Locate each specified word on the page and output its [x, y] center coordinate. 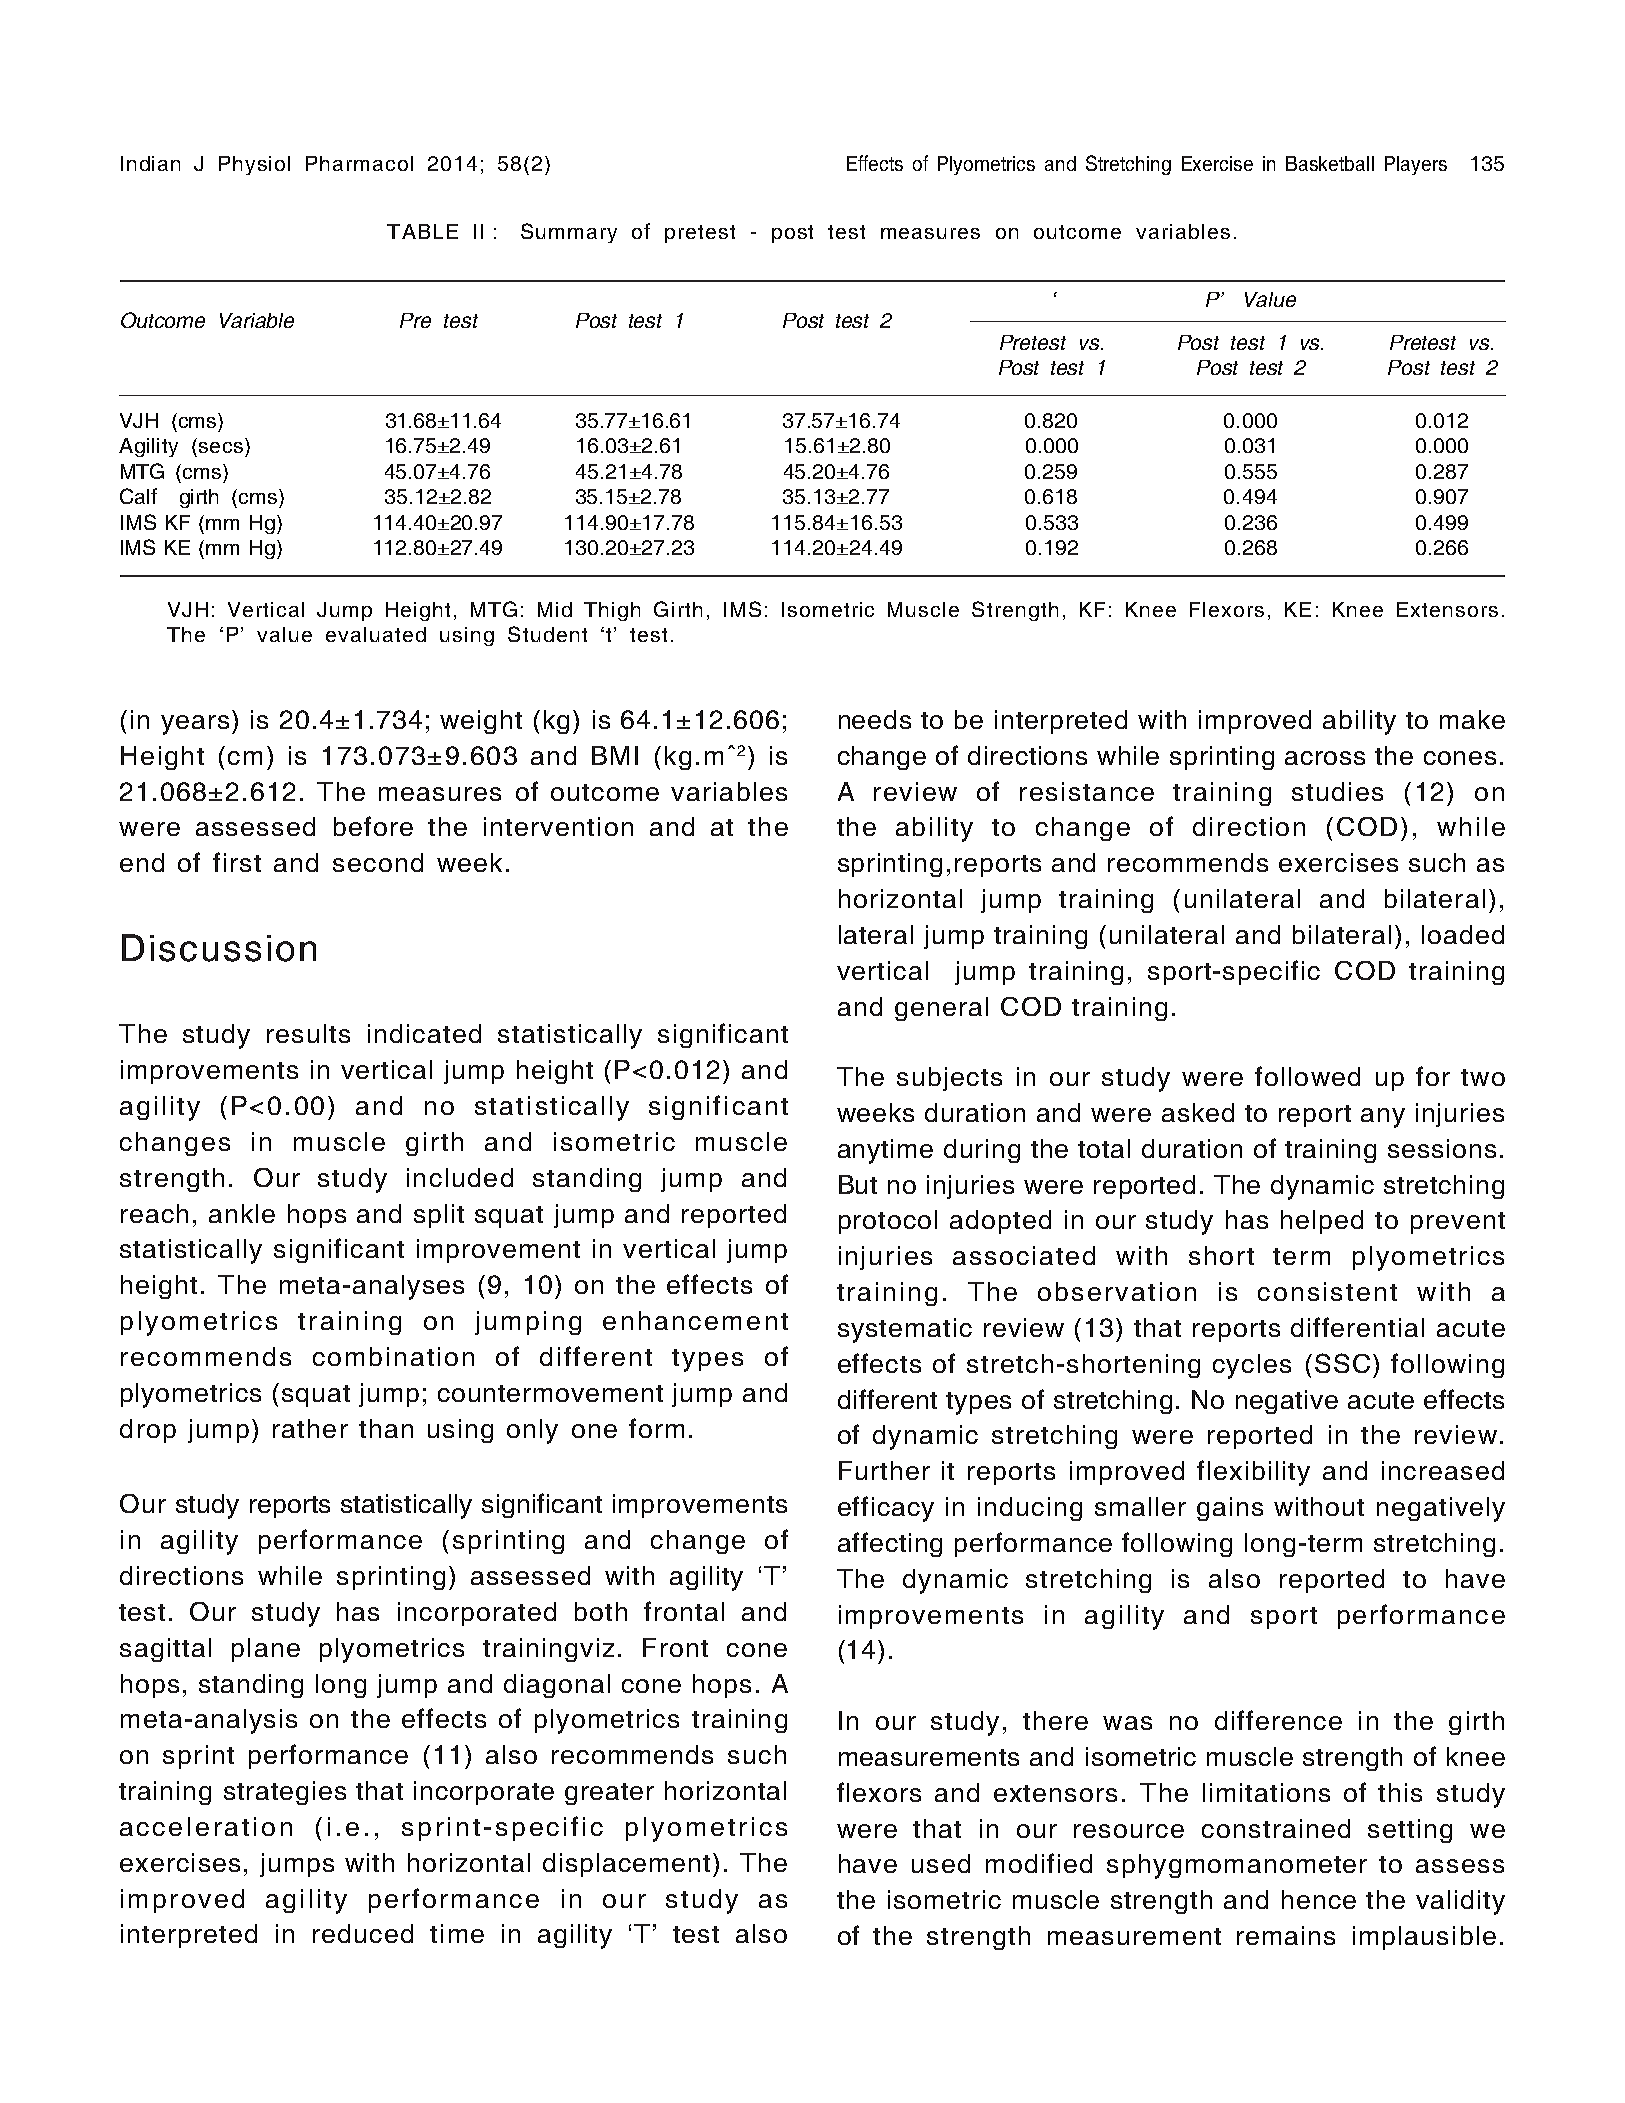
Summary [569, 233]
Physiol [254, 165]
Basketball [1330, 163]
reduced [363, 1933]
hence [1319, 1899]
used [941, 1863]
